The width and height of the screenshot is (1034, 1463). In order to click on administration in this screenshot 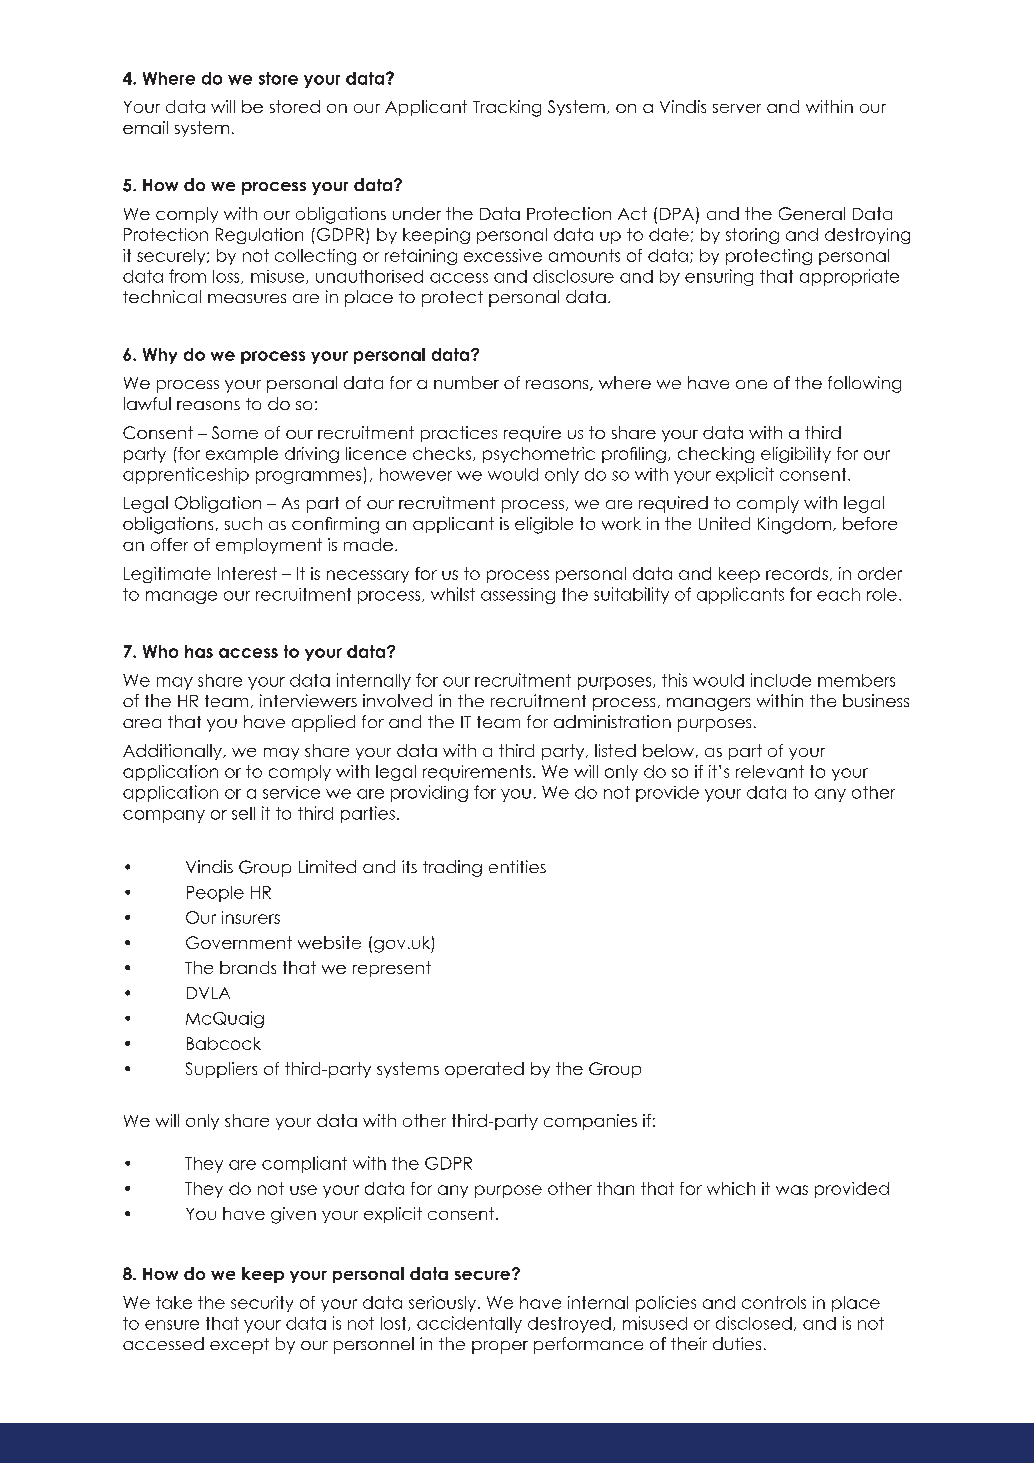, I will do `click(612, 721)`.
